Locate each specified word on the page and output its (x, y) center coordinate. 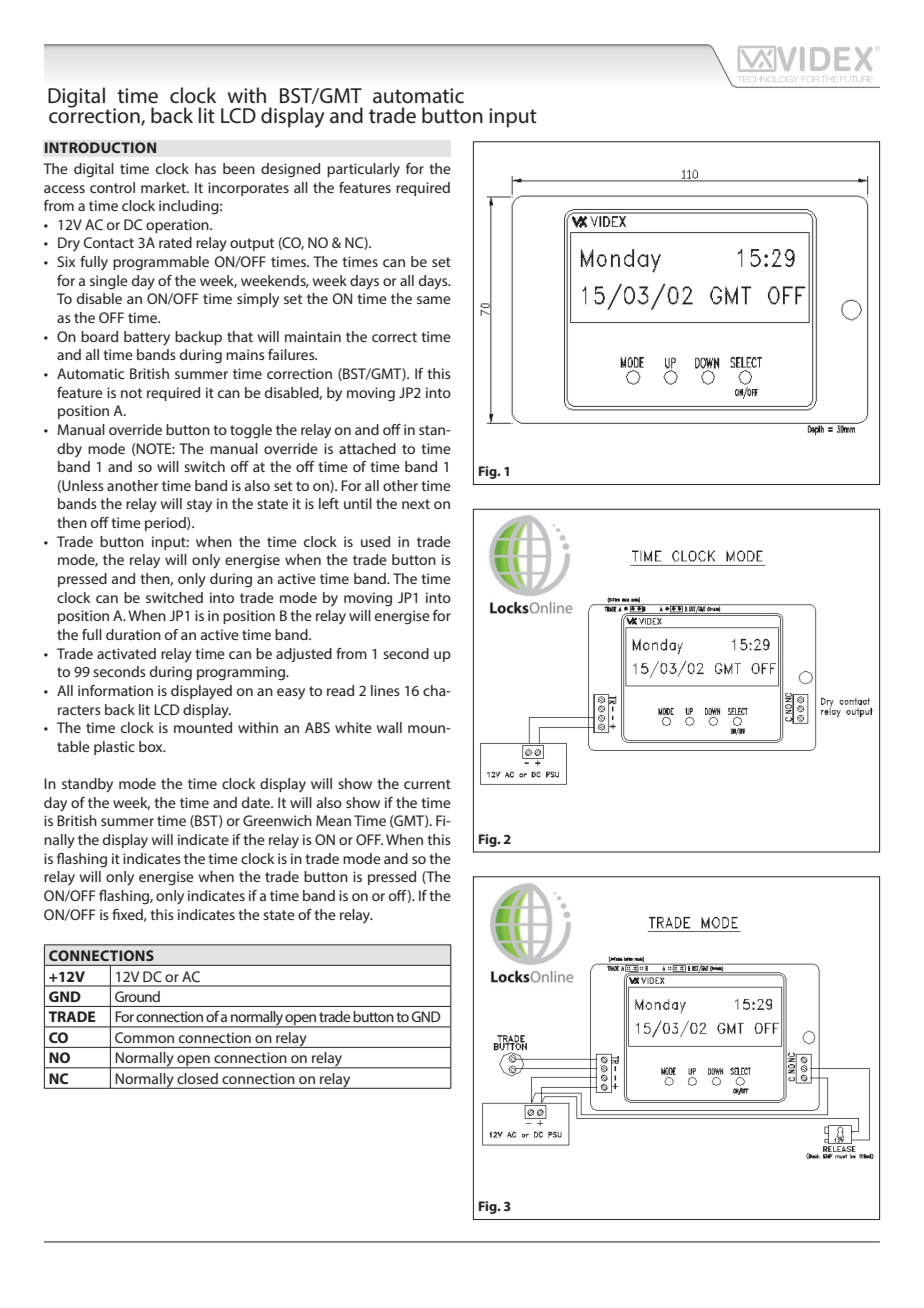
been (239, 168)
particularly (363, 170)
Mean (333, 820)
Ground (137, 996)
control (112, 187)
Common (144, 1037)
